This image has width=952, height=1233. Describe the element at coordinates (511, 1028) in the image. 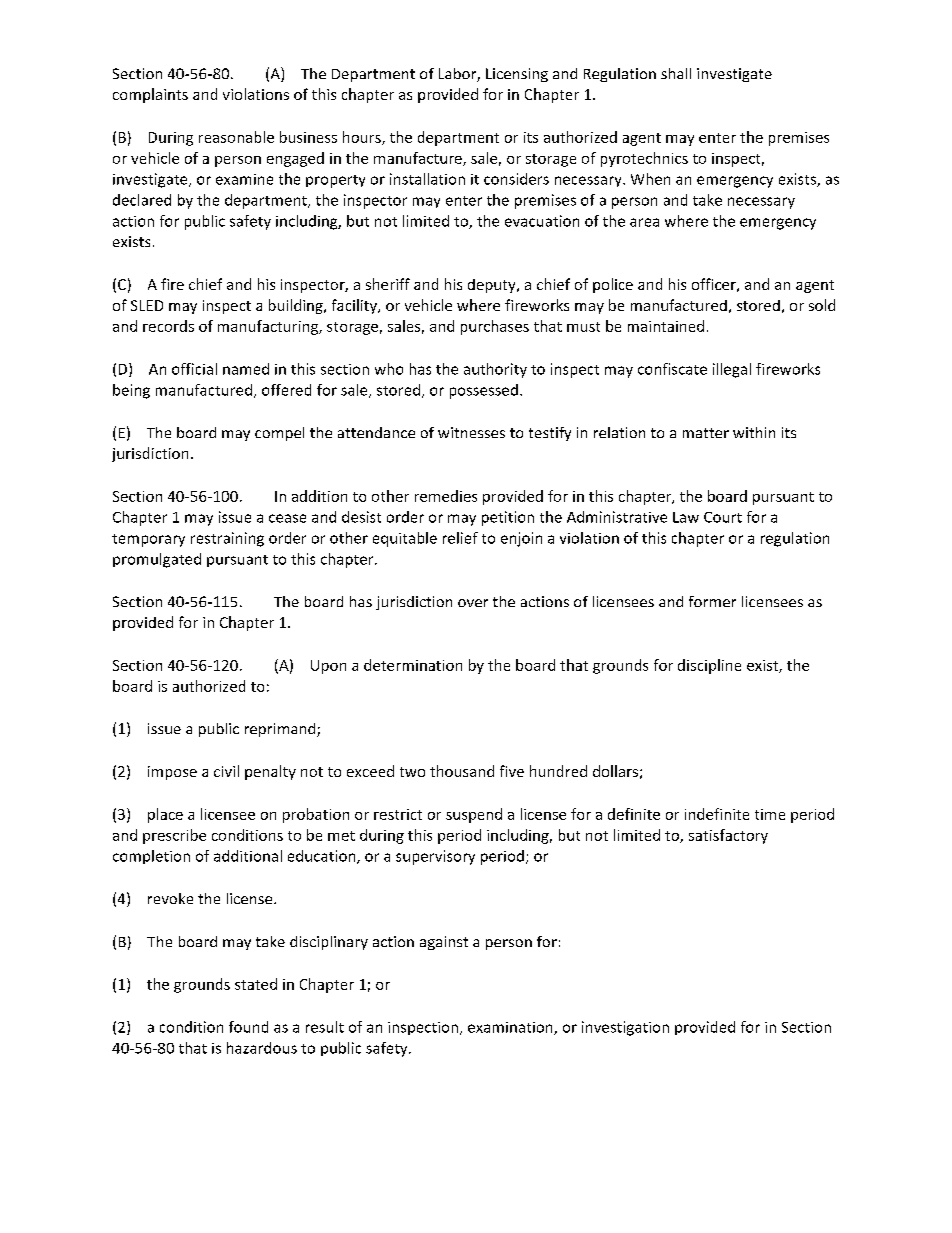

I see `examination` at that location.
